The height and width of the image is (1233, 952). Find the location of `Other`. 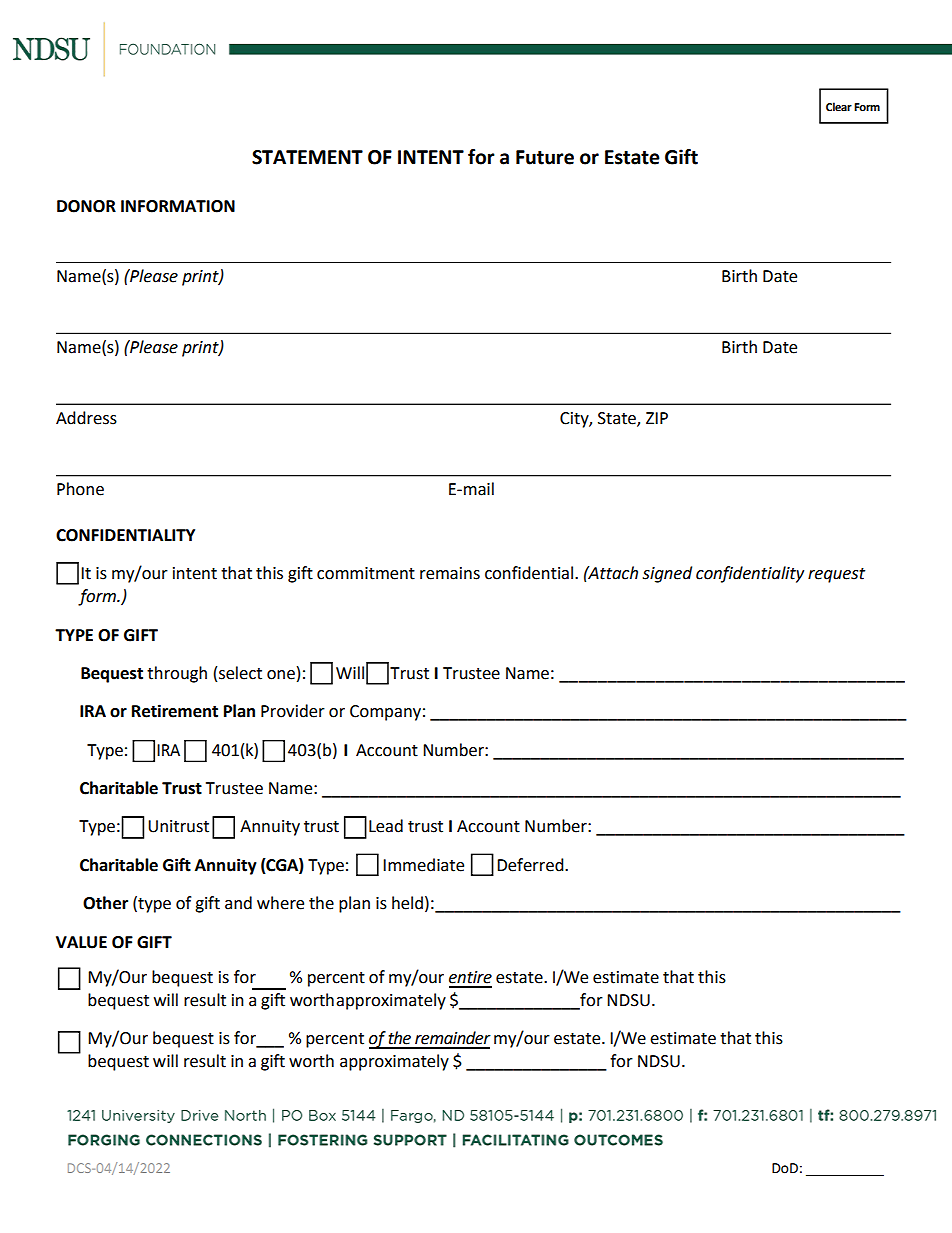

Other is located at coordinates (105, 903).
